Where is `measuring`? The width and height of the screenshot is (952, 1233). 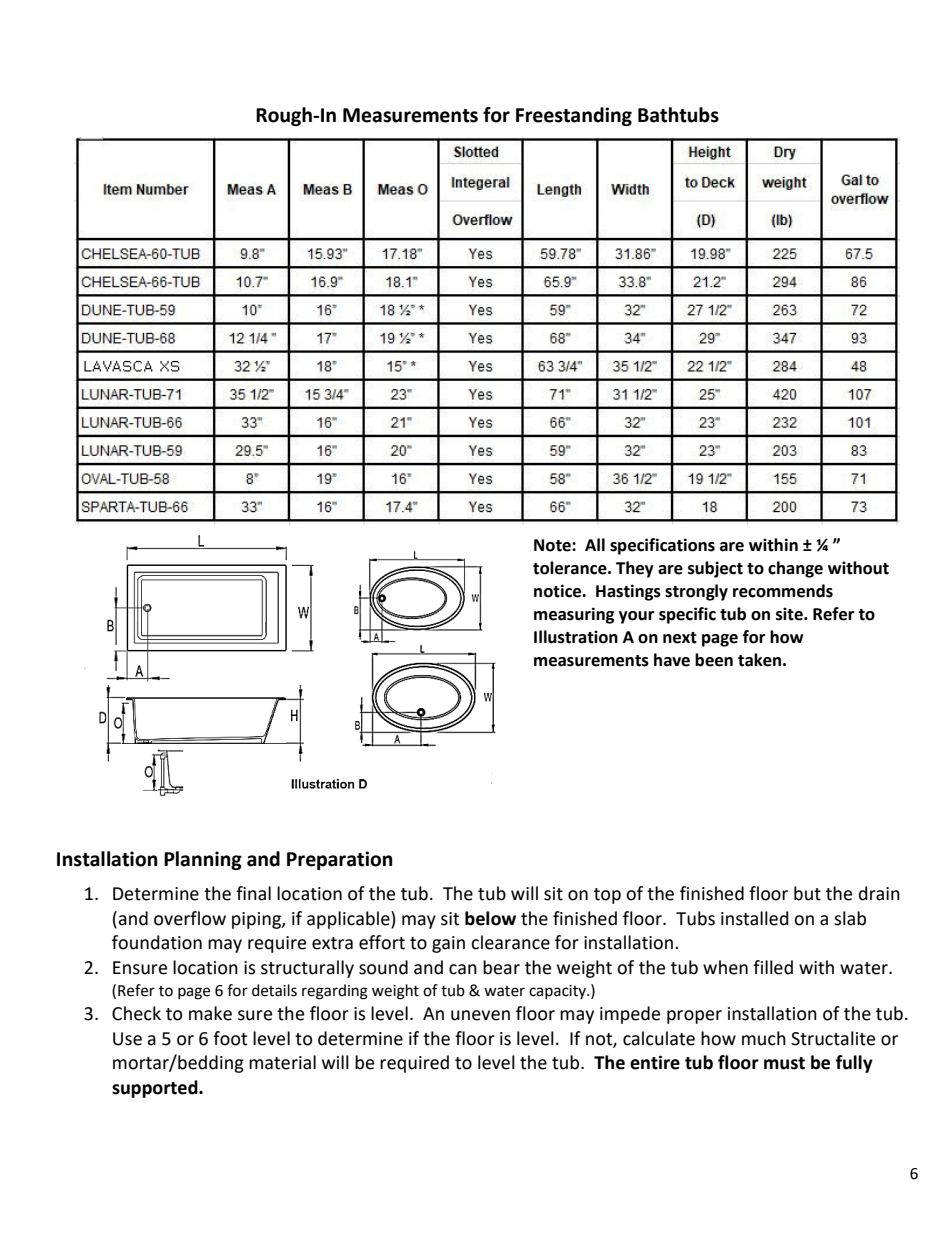 measuring is located at coordinates (574, 615).
